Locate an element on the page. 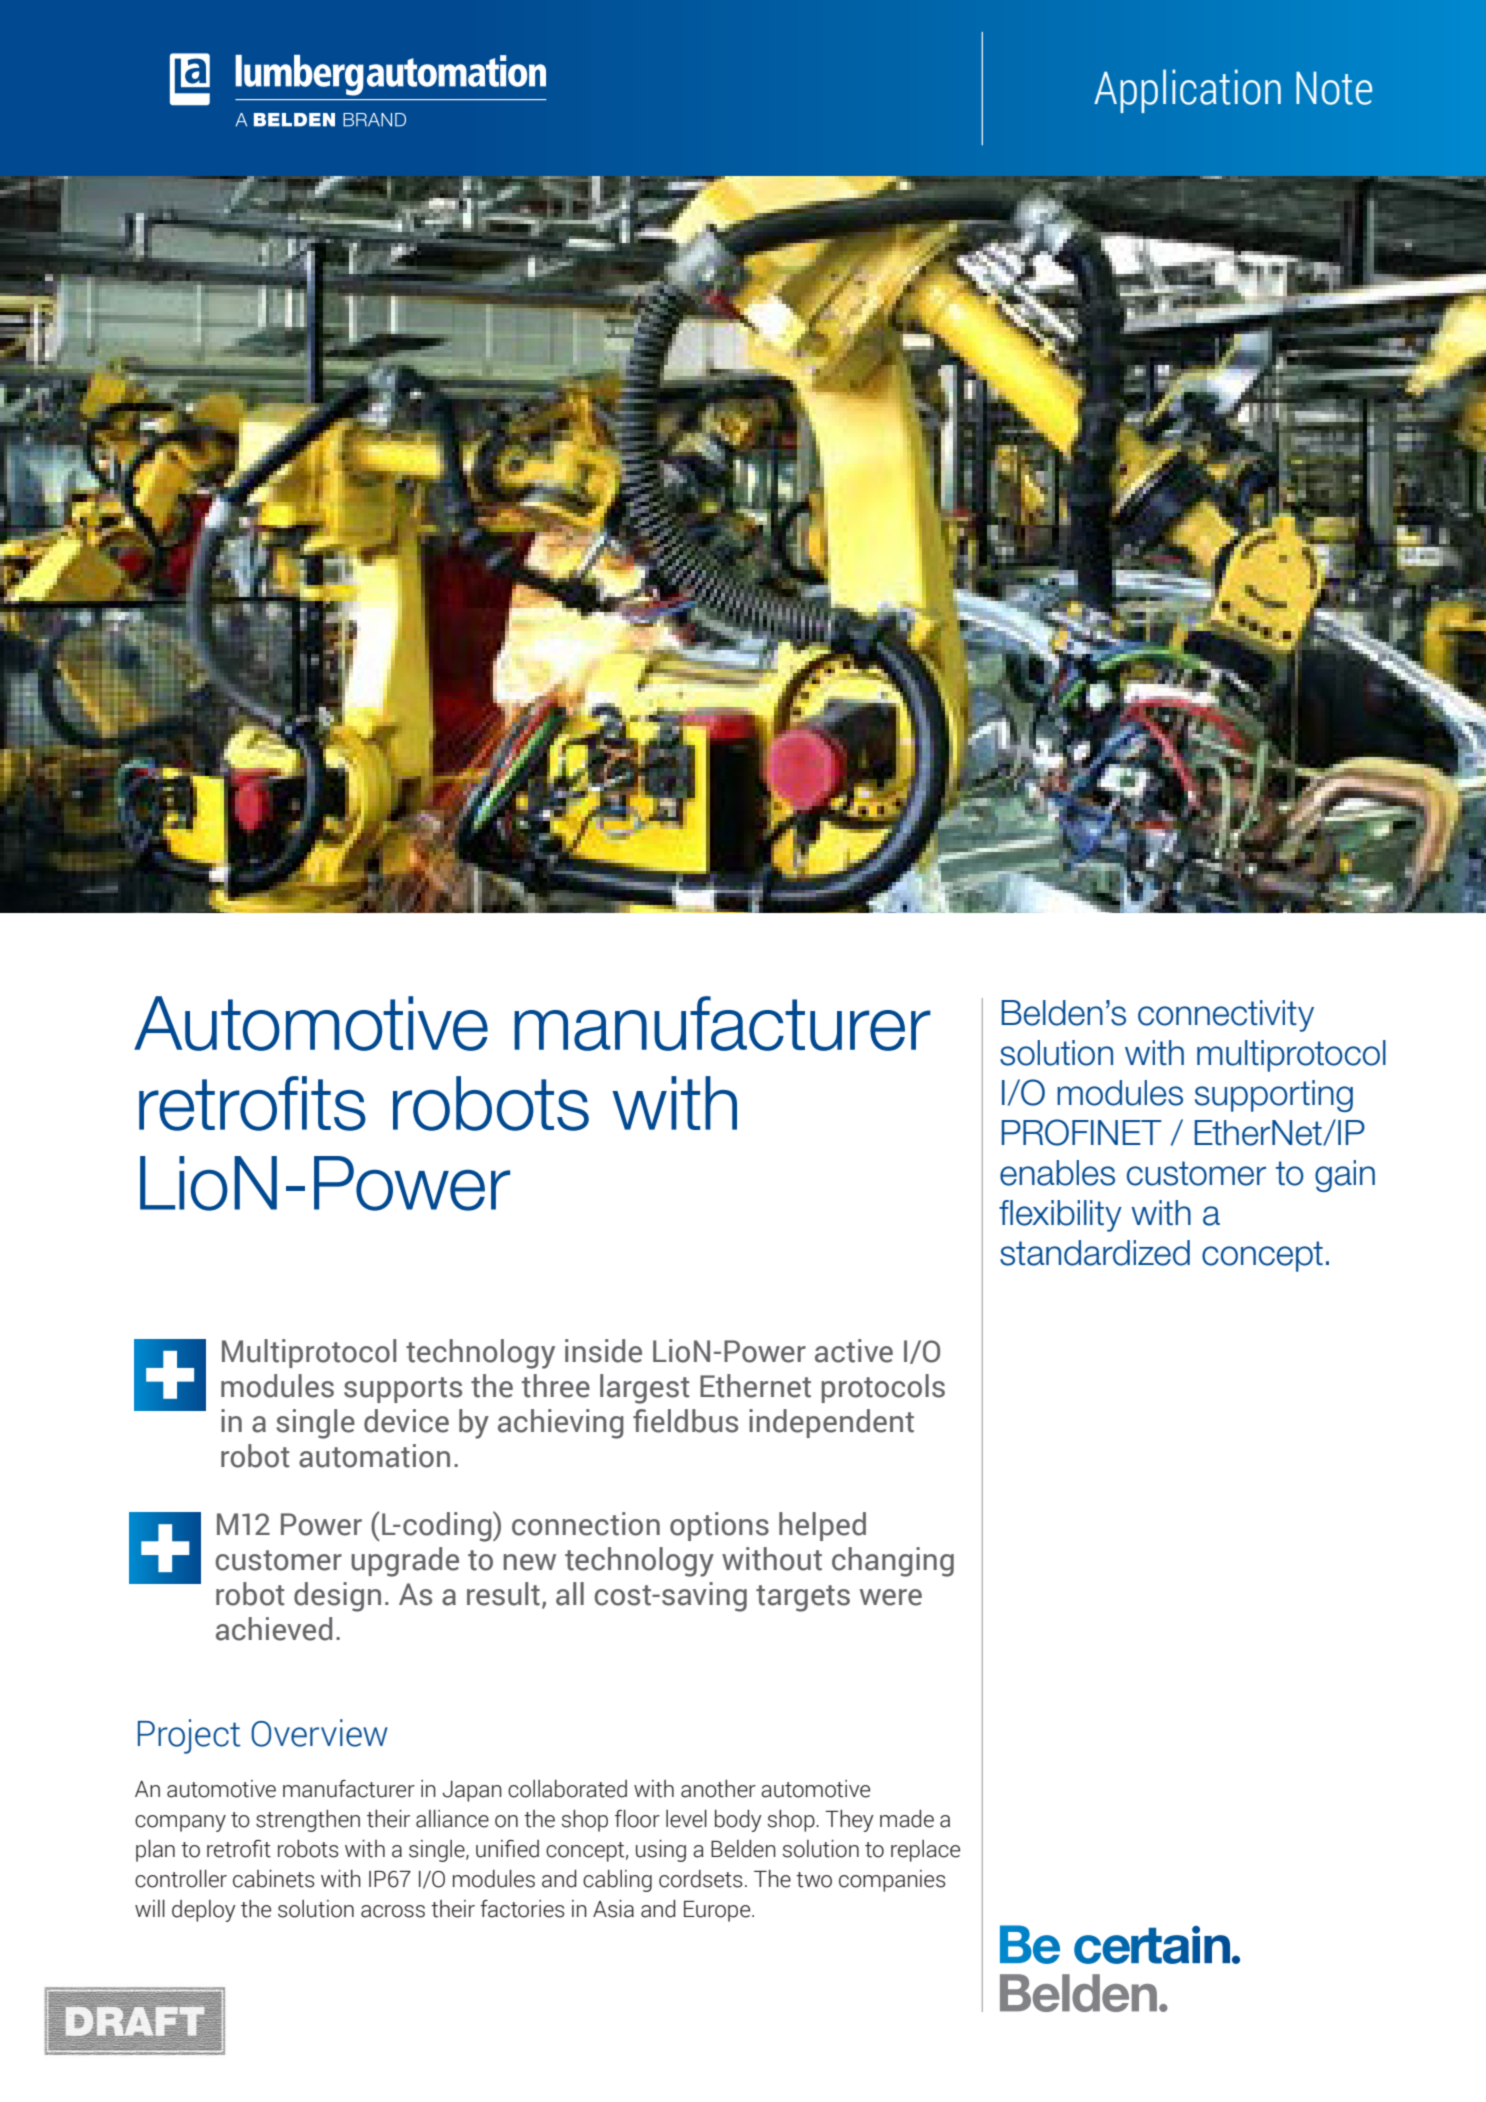 The height and width of the page is (2102, 1486). strengthen is located at coordinates (308, 1821).
